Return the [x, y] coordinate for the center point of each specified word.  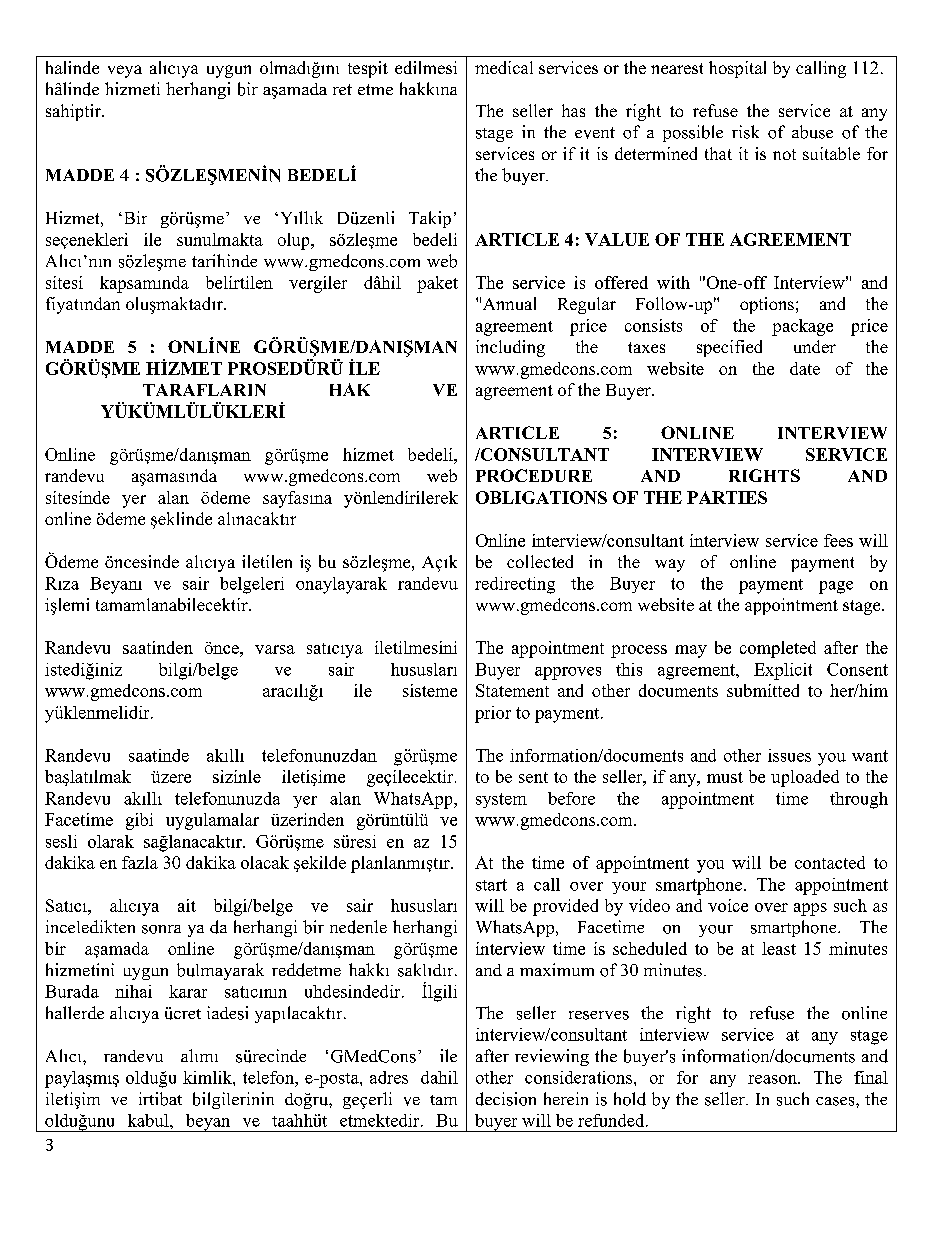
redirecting [515, 585]
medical [504, 67]
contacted [830, 862]
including [510, 348]
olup [295, 241]
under [815, 346]
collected [540, 561]
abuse [812, 132]
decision [506, 1099]
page [836, 587]
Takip [430, 219]
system [501, 800]
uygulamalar [212, 821]
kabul [149, 1120]
